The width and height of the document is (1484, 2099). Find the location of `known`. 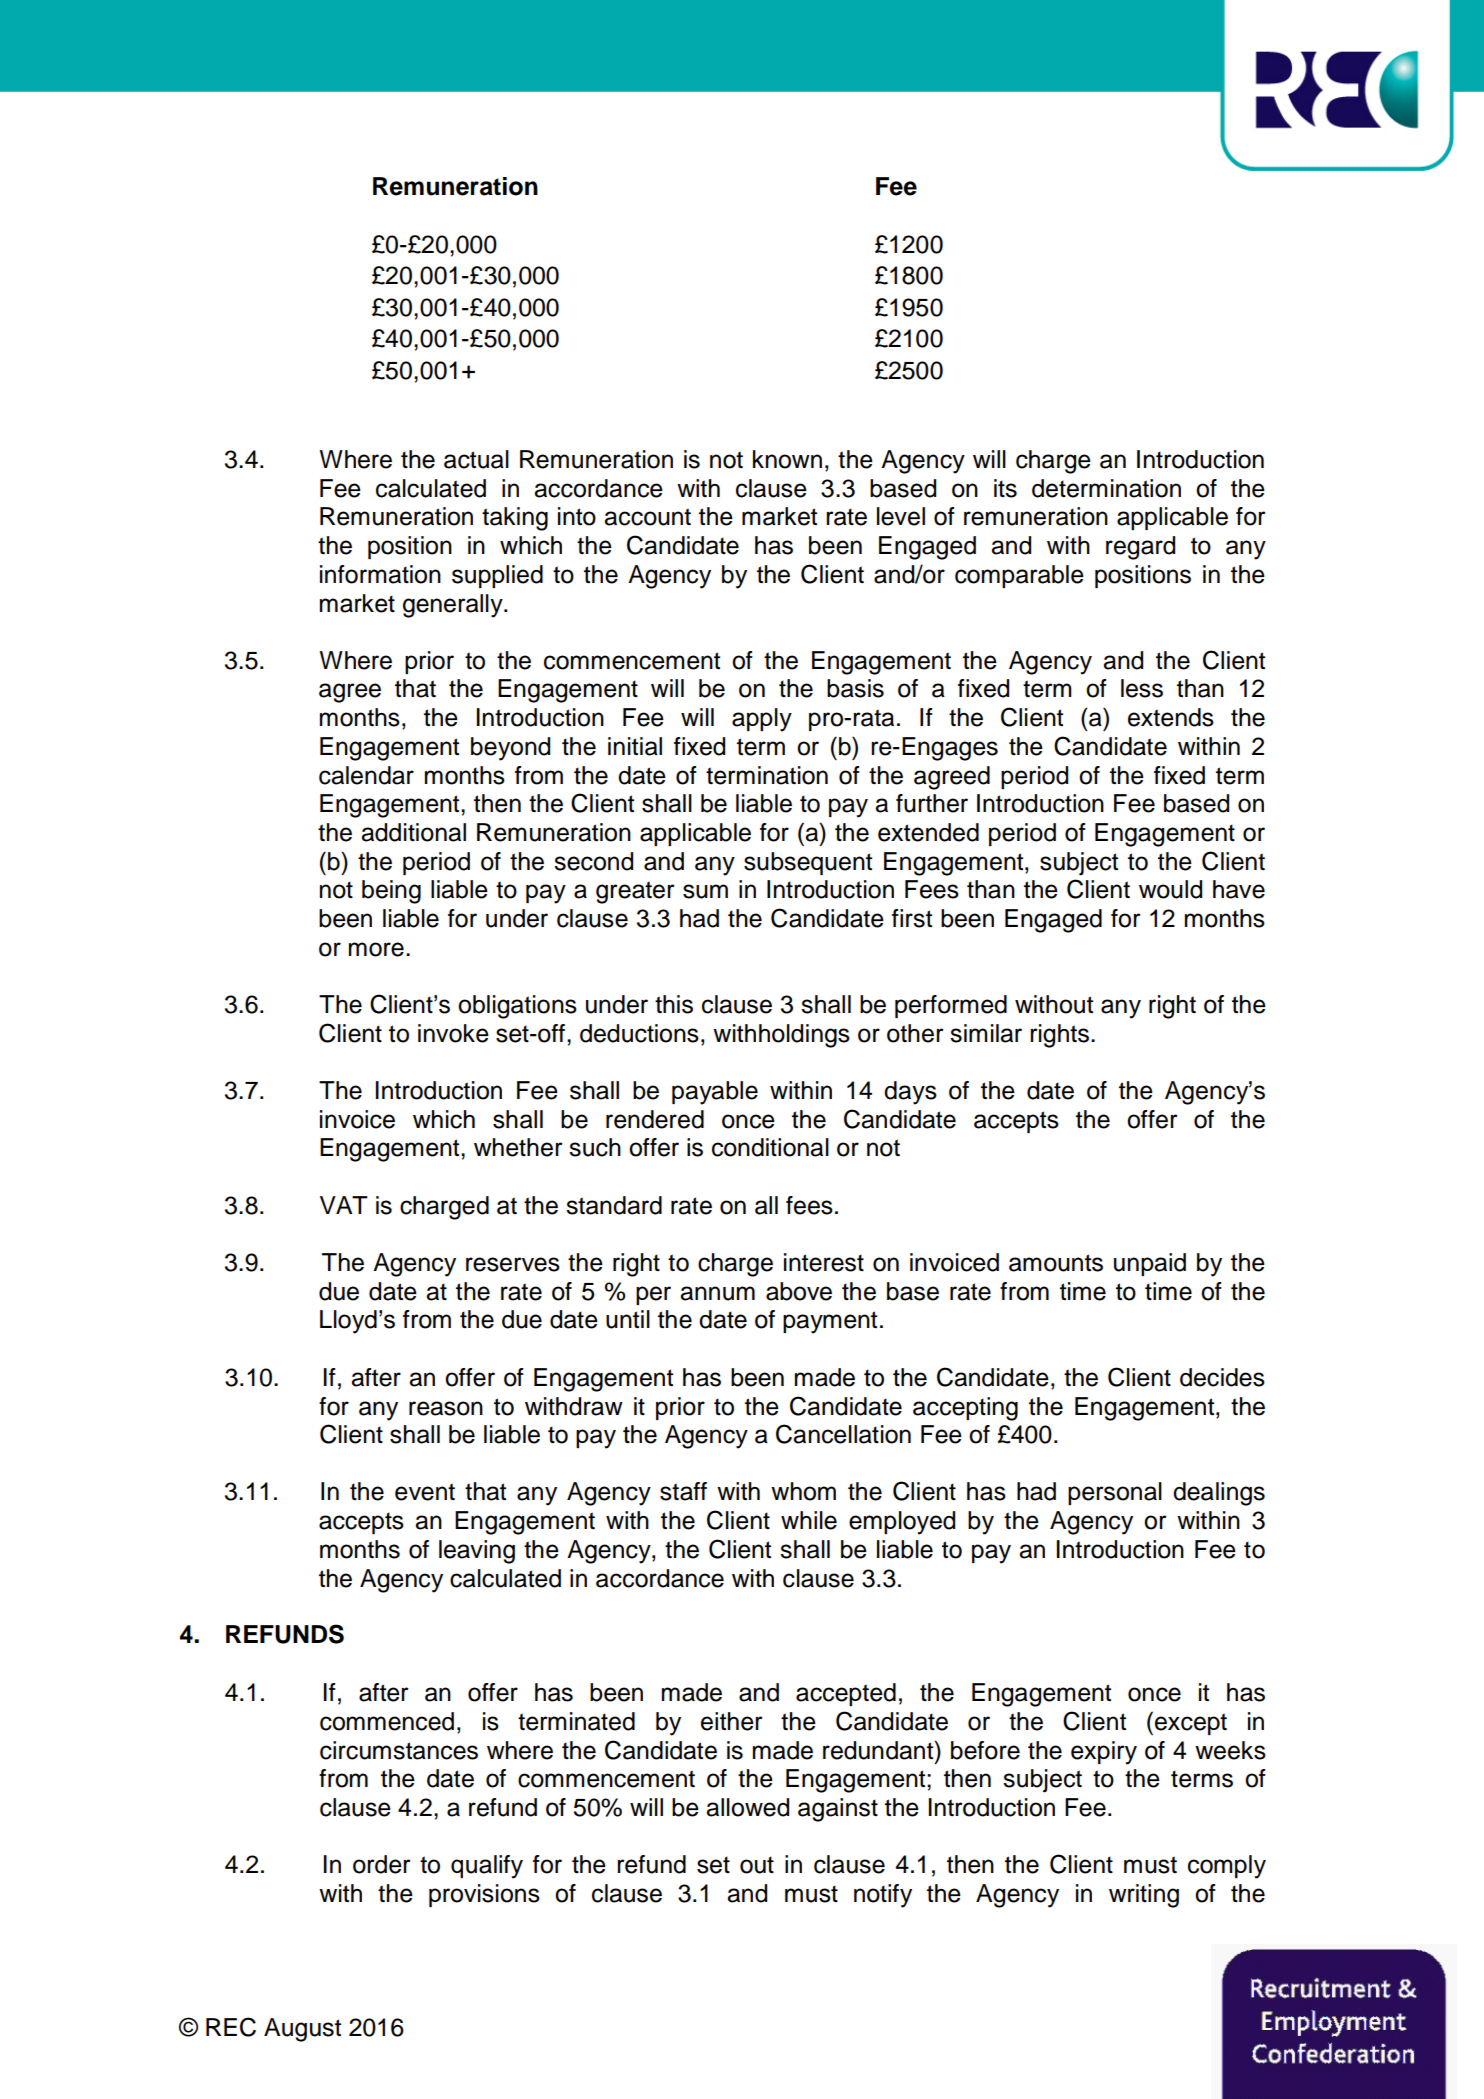

known is located at coordinates (787, 459).
